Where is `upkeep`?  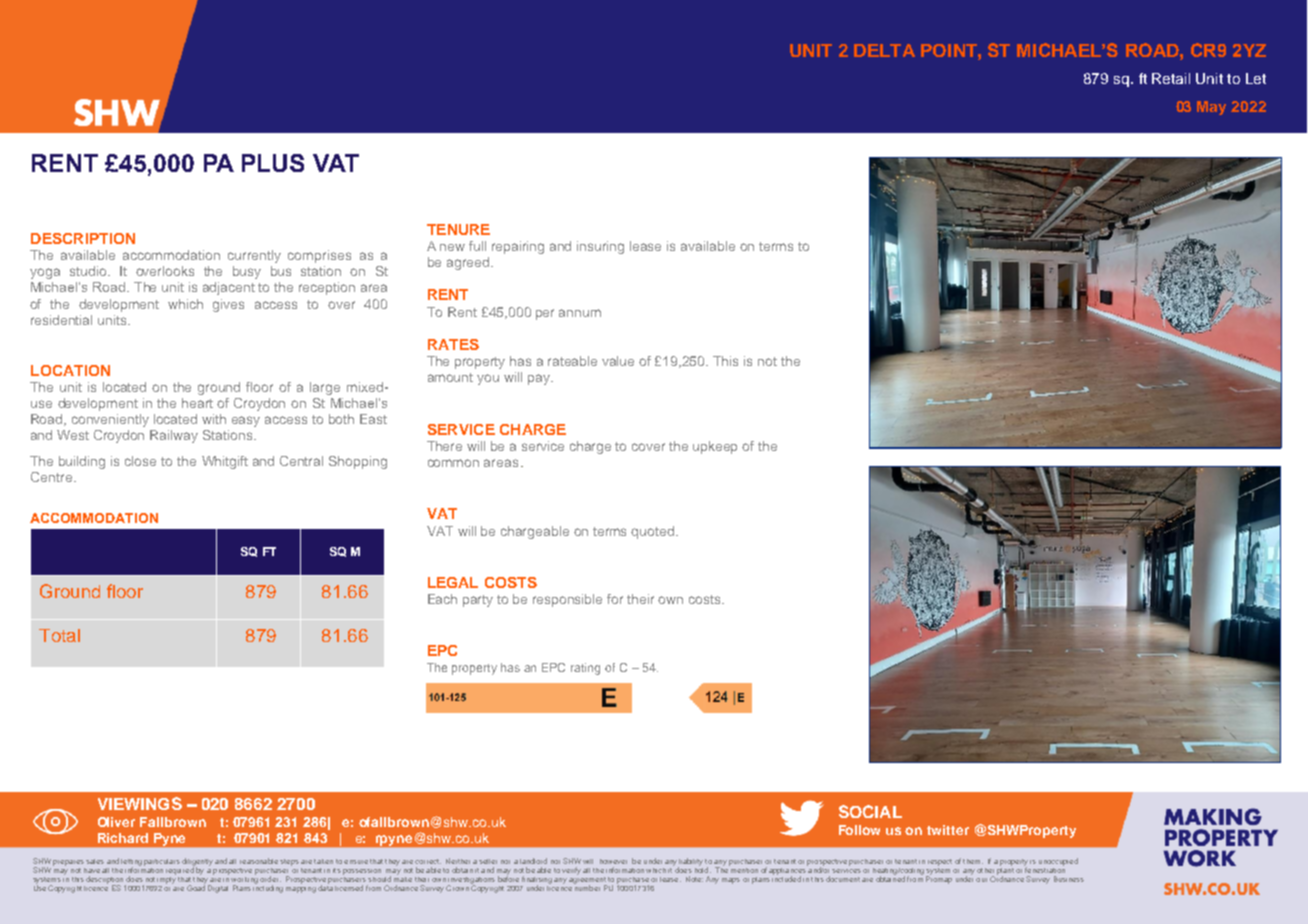
upkeep is located at coordinates (715, 447).
